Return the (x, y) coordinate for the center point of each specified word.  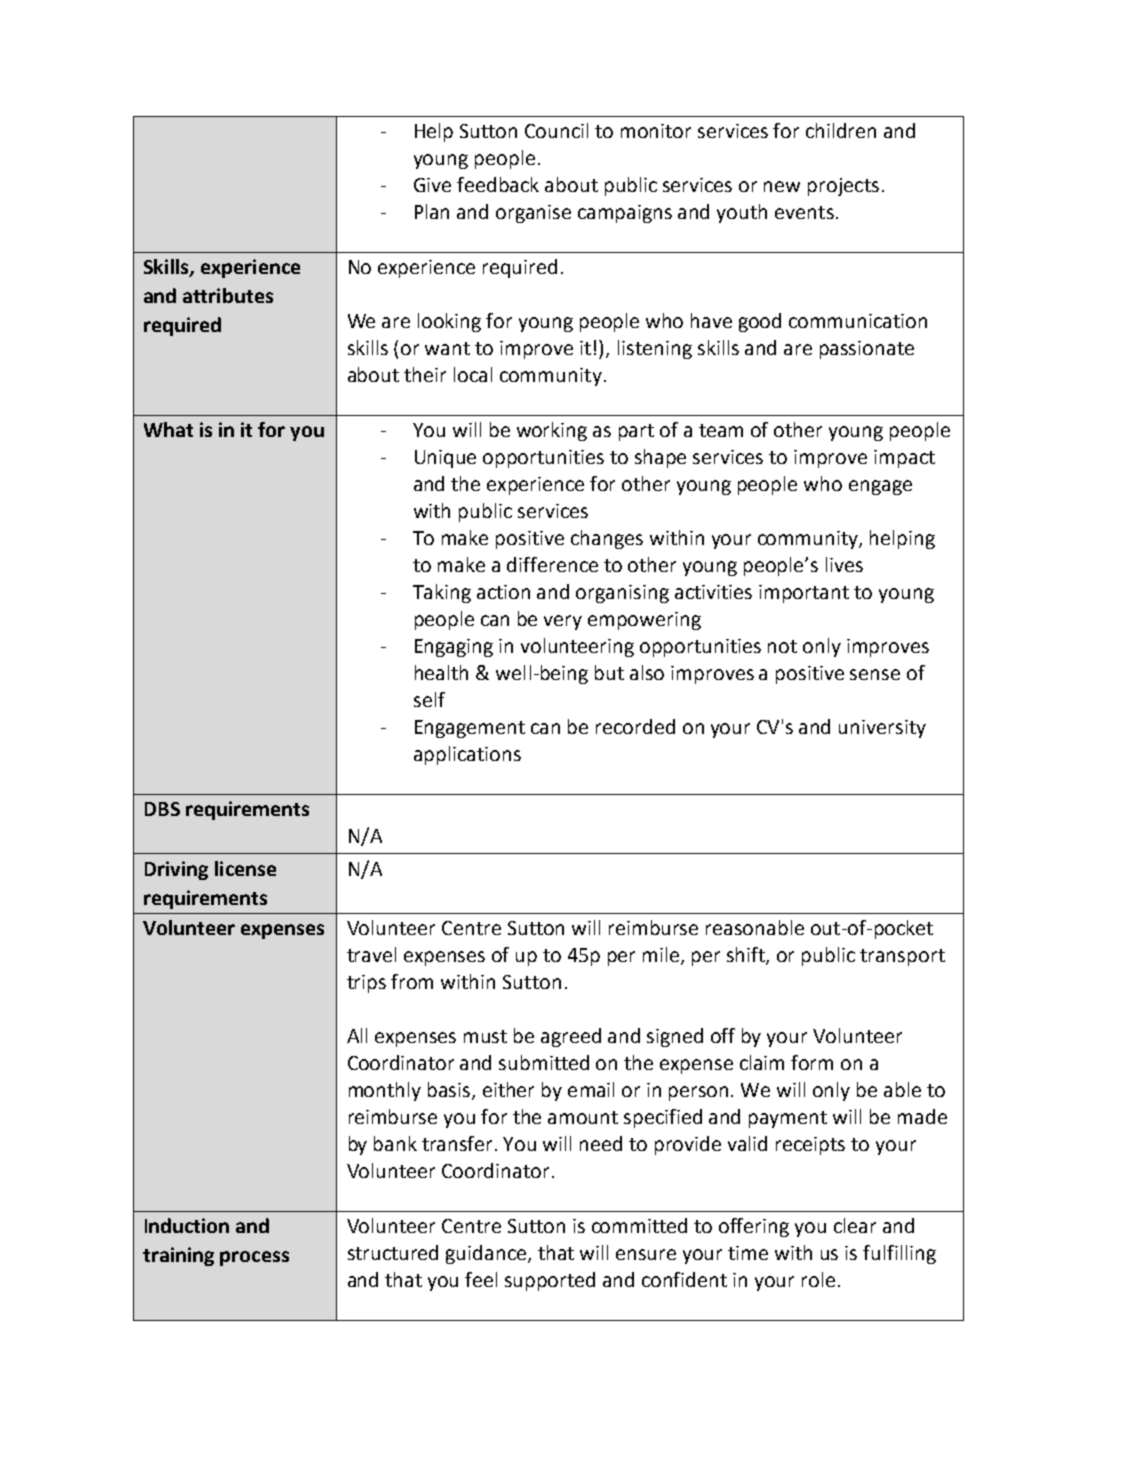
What (168, 429)
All (357, 1035)
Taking (442, 593)
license (245, 868)
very (563, 622)
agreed (571, 1037)
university (882, 729)
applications (467, 755)
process (254, 1258)
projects (843, 187)
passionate (867, 350)
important (804, 594)
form (812, 1062)
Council (556, 130)
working (552, 431)
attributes (228, 295)
